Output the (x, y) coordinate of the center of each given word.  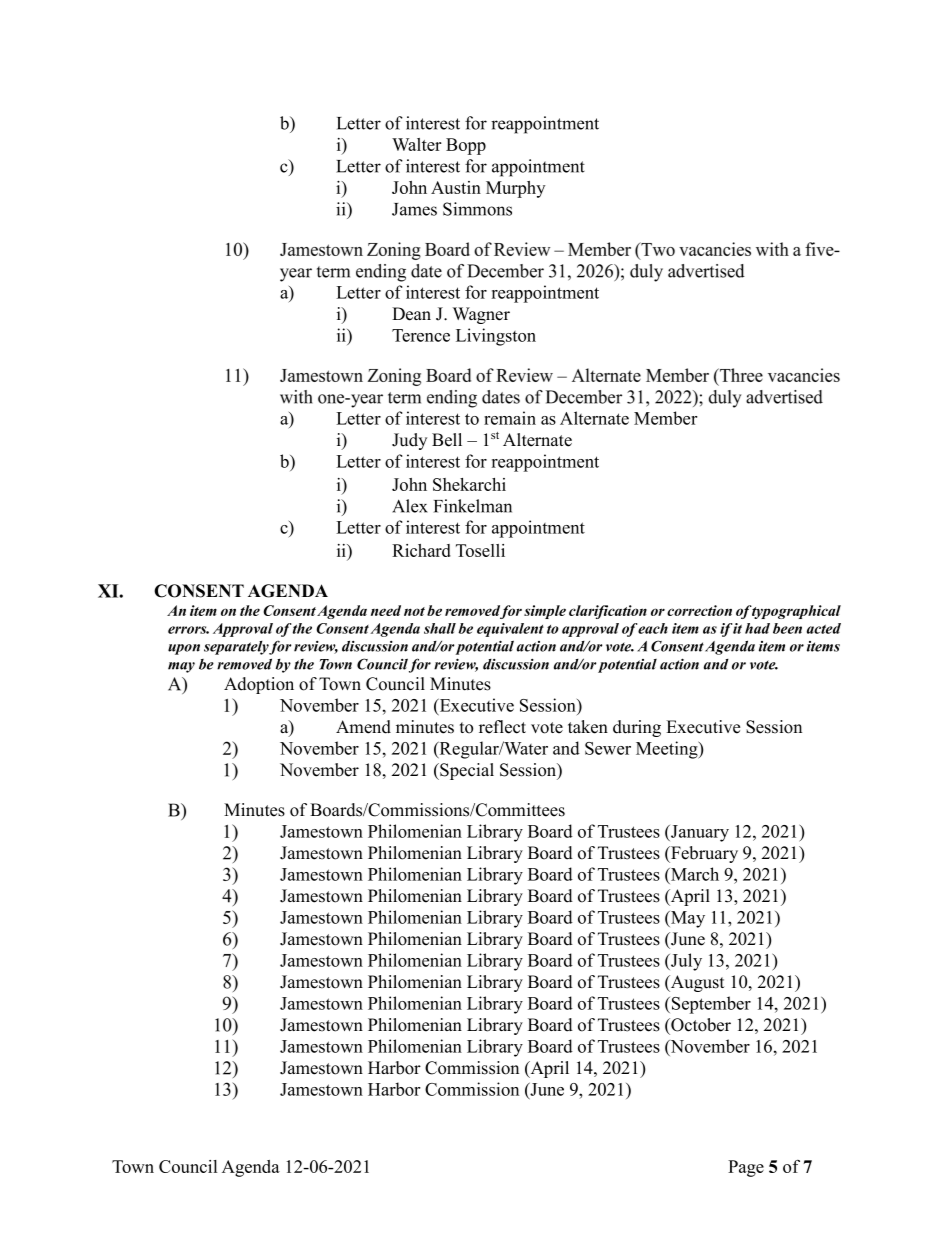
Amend (363, 727)
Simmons (477, 209)
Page (746, 1168)
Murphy (515, 189)
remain (510, 418)
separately (237, 648)
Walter (417, 144)
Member (666, 418)
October (700, 1025)
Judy (409, 441)
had (757, 628)
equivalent (510, 630)
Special (466, 771)
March (694, 874)
